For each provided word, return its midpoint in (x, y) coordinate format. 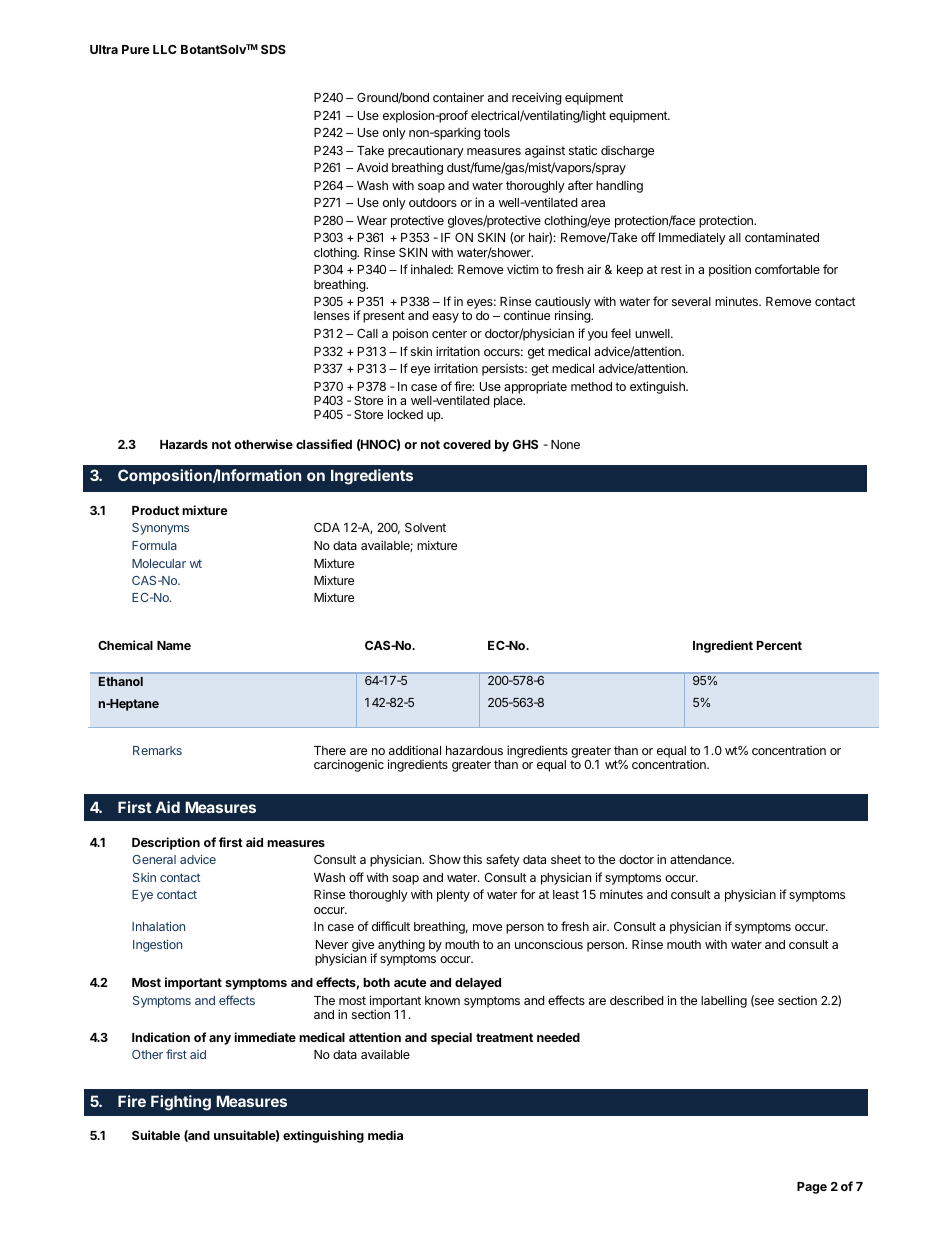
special (451, 1038)
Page (812, 1188)
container (458, 97)
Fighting (181, 1103)
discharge (627, 152)
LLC (165, 49)
